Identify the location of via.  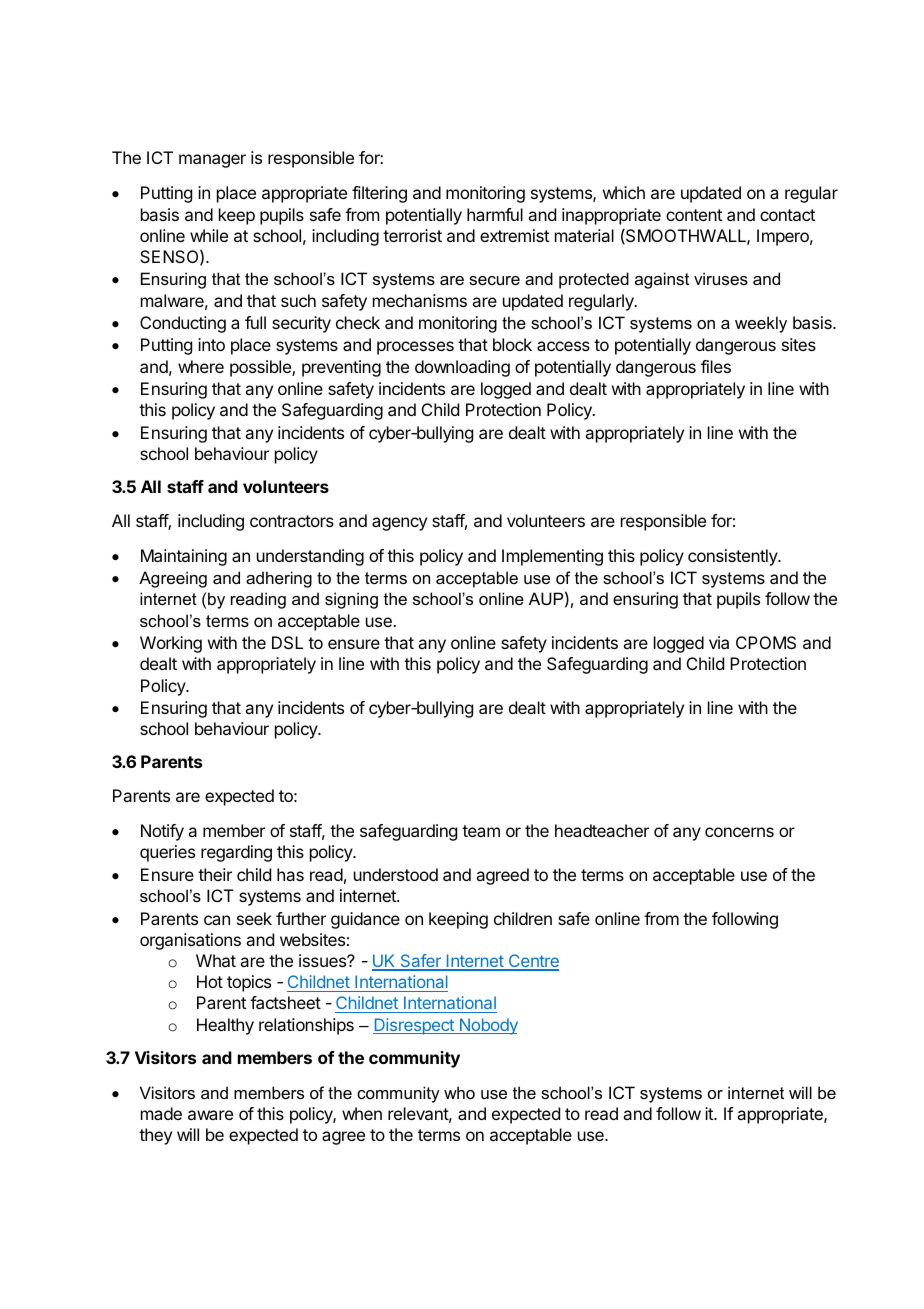
(719, 642).
